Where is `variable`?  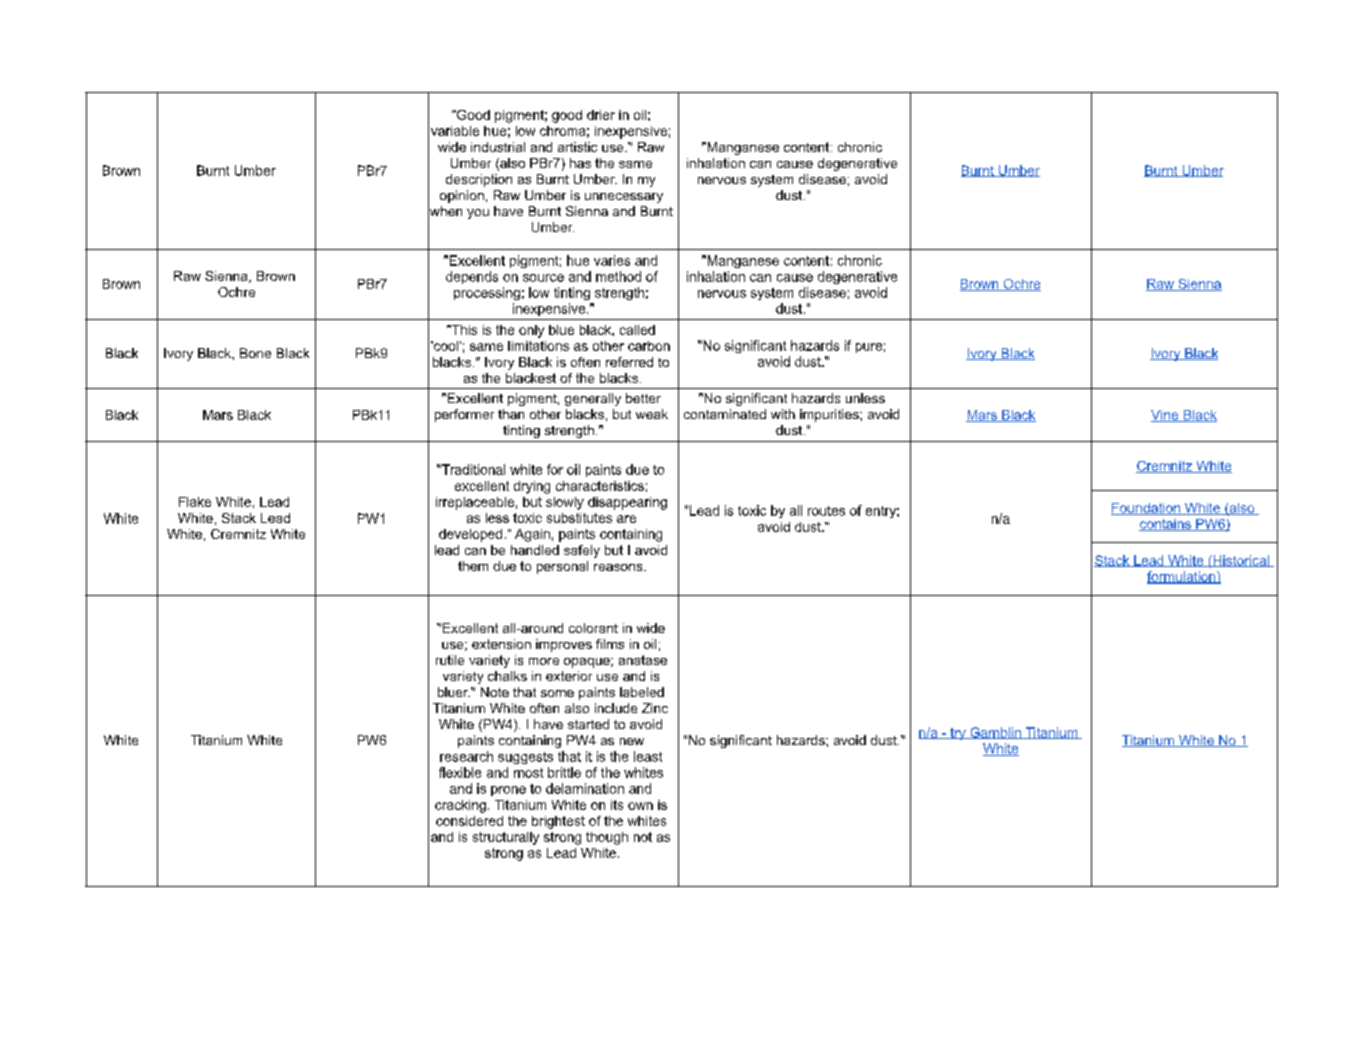
variable is located at coordinates (455, 131).
